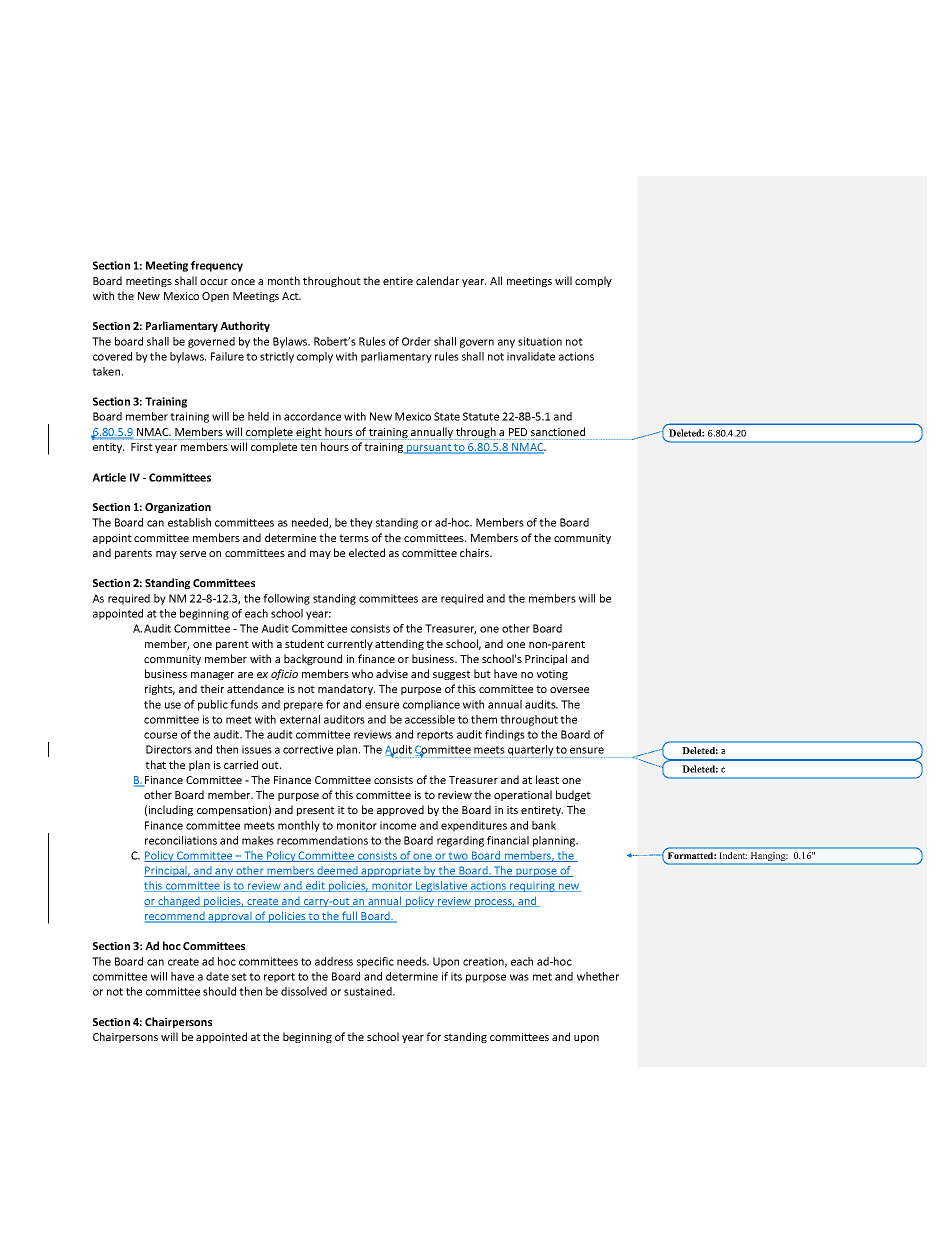 The height and width of the document is (1233, 952). Describe the element at coordinates (399, 644) in the document. I see `attending` at that location.
